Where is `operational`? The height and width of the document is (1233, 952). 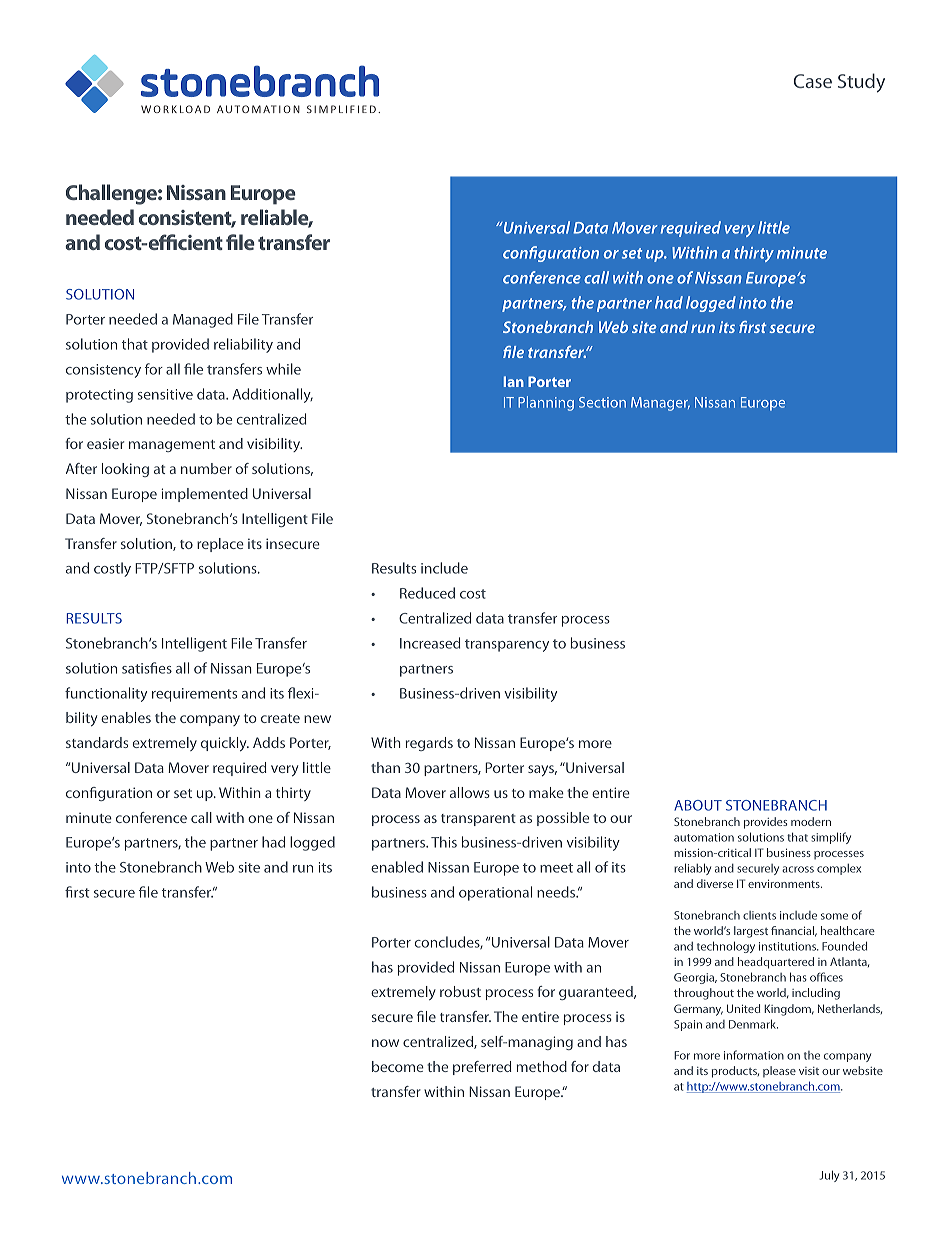
operational is located at coordinates (495, 893).
